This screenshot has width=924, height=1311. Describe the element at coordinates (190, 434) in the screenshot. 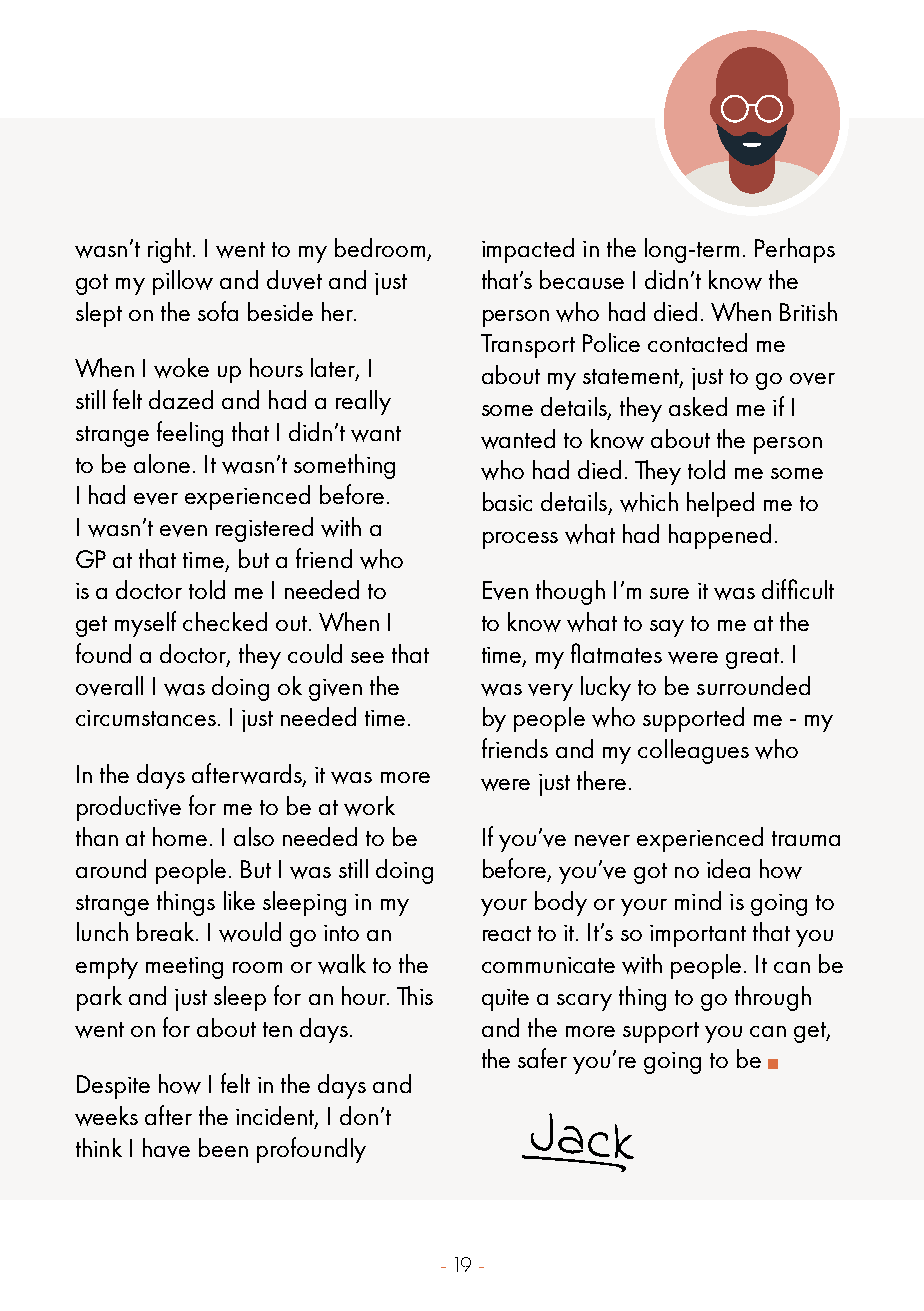

I see `feeling` at that location.
